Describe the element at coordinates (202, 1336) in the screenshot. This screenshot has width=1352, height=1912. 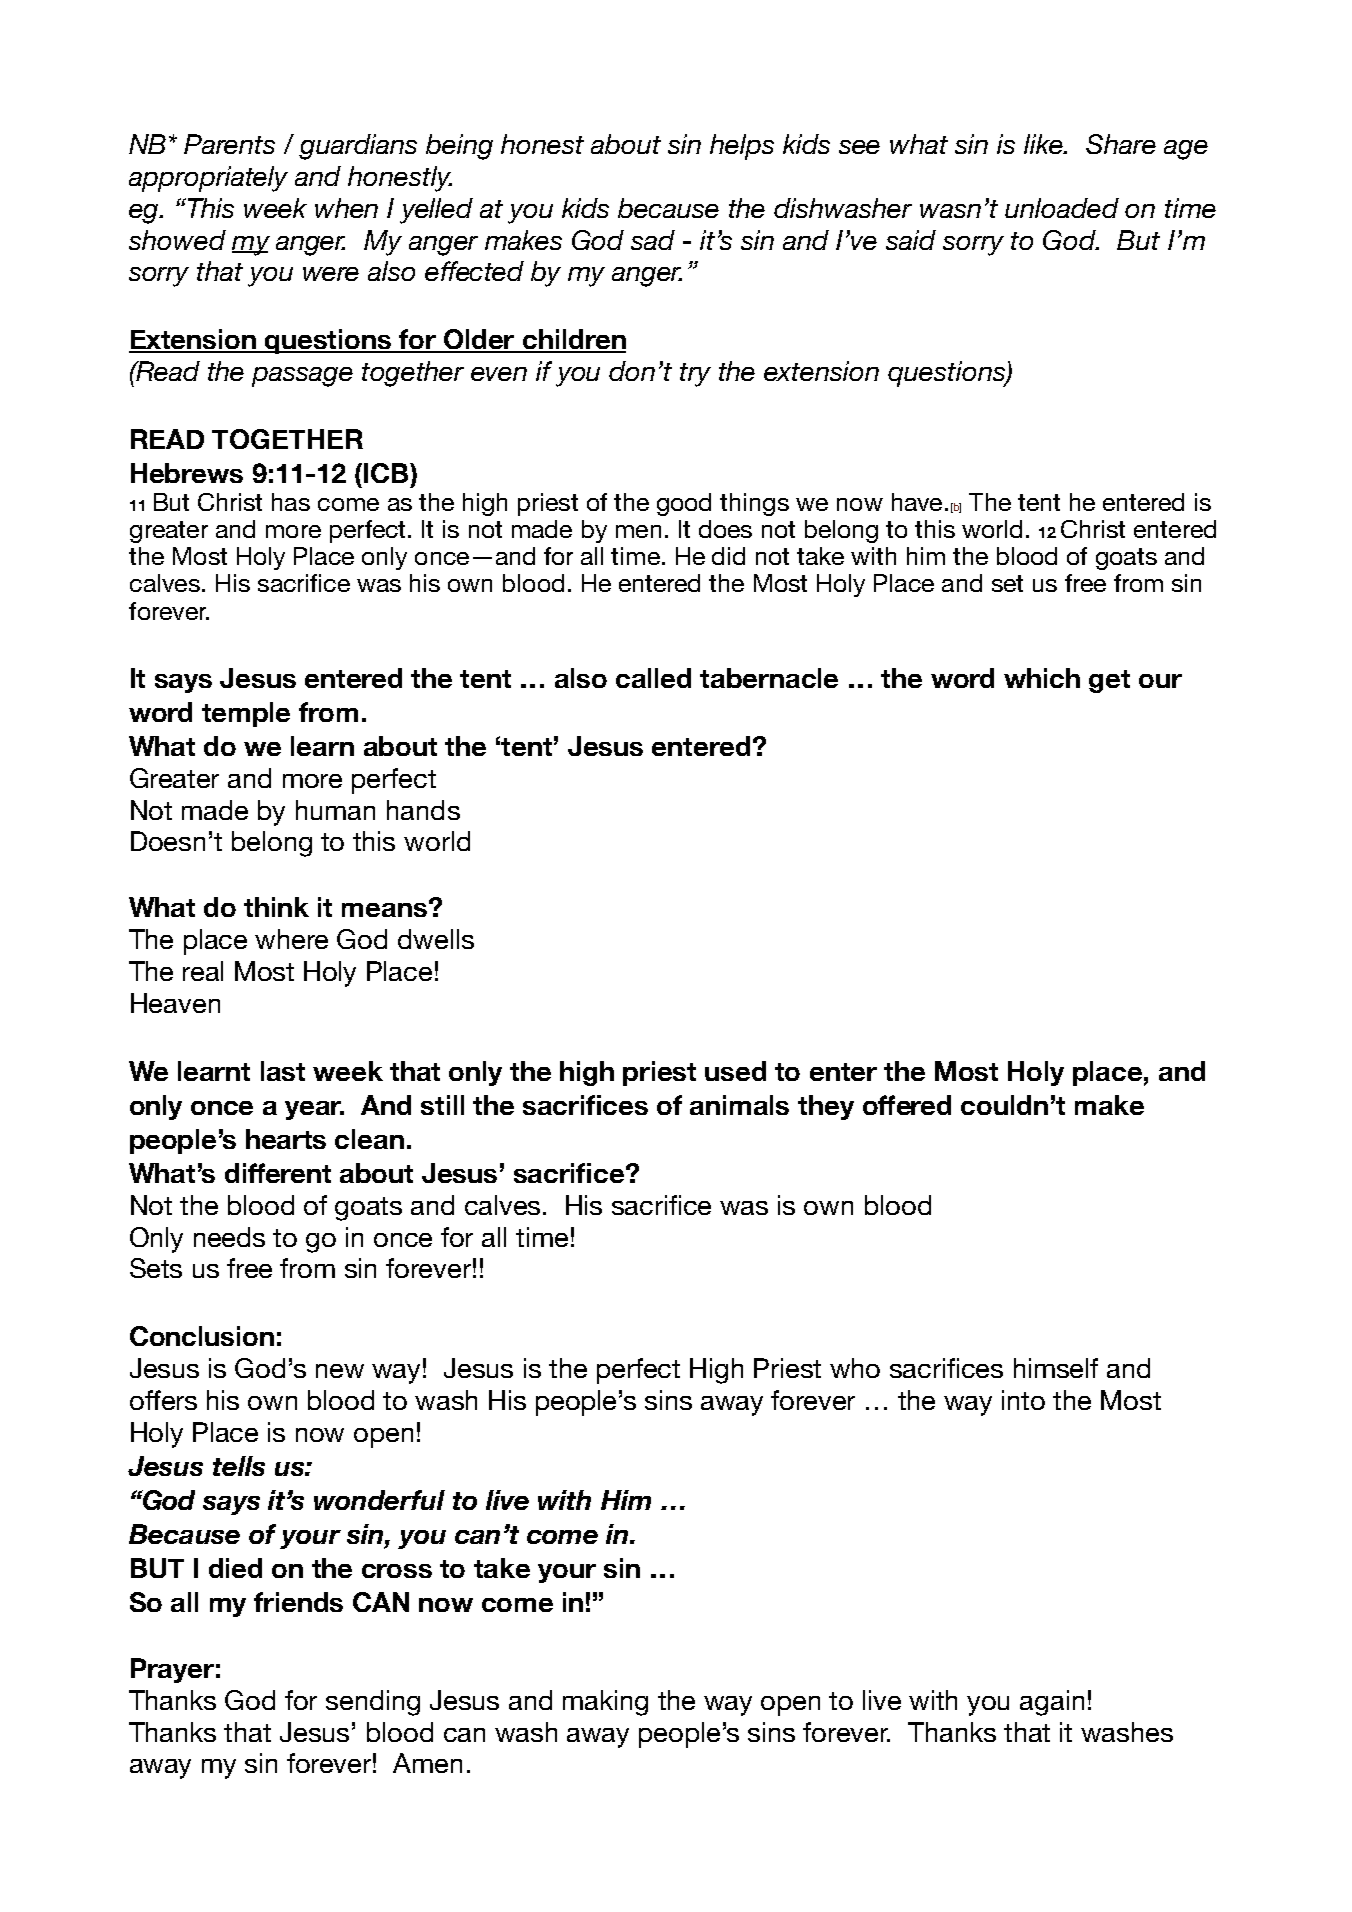
I see `Conclusion` at that location.
